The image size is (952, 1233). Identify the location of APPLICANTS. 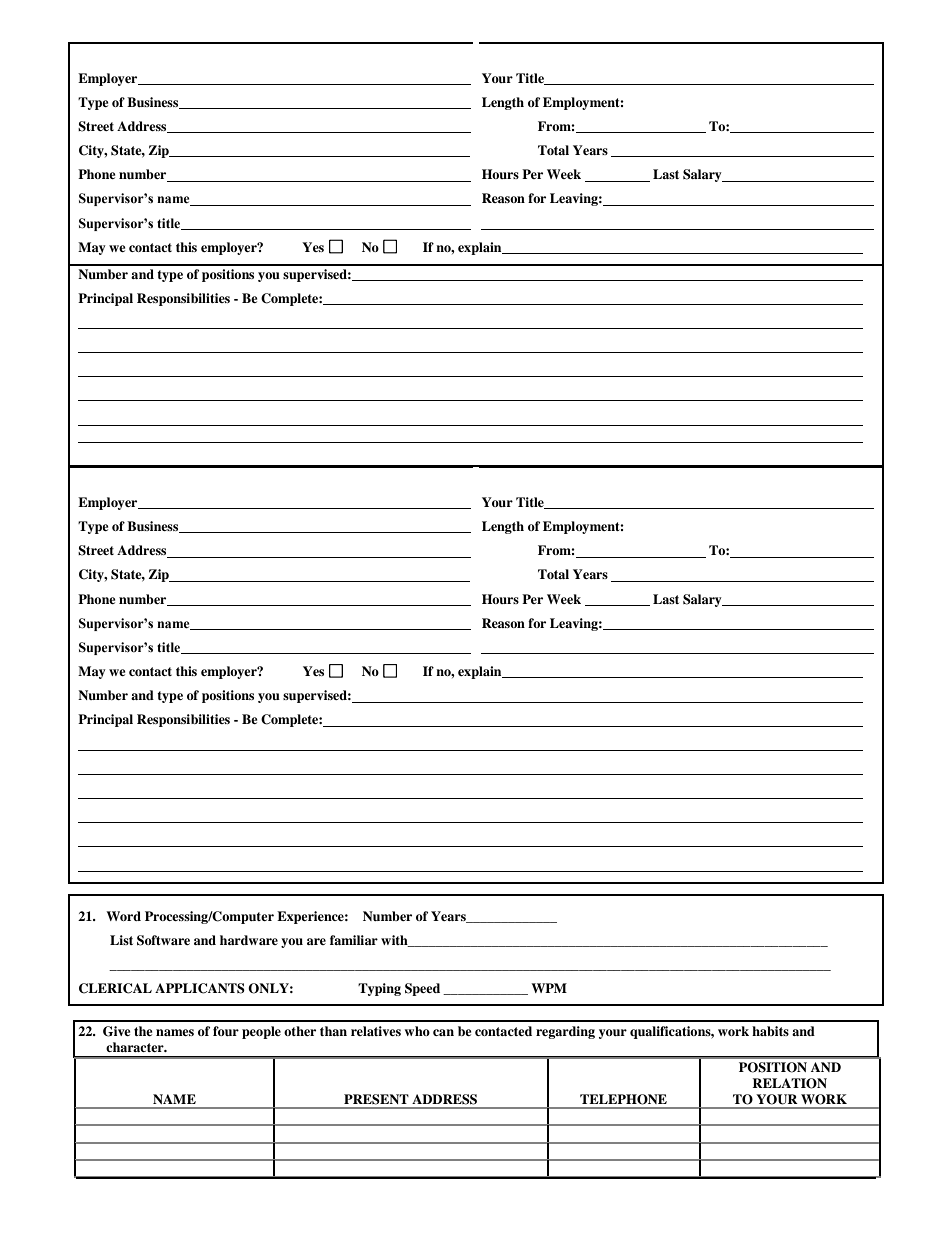
(200, 988).
